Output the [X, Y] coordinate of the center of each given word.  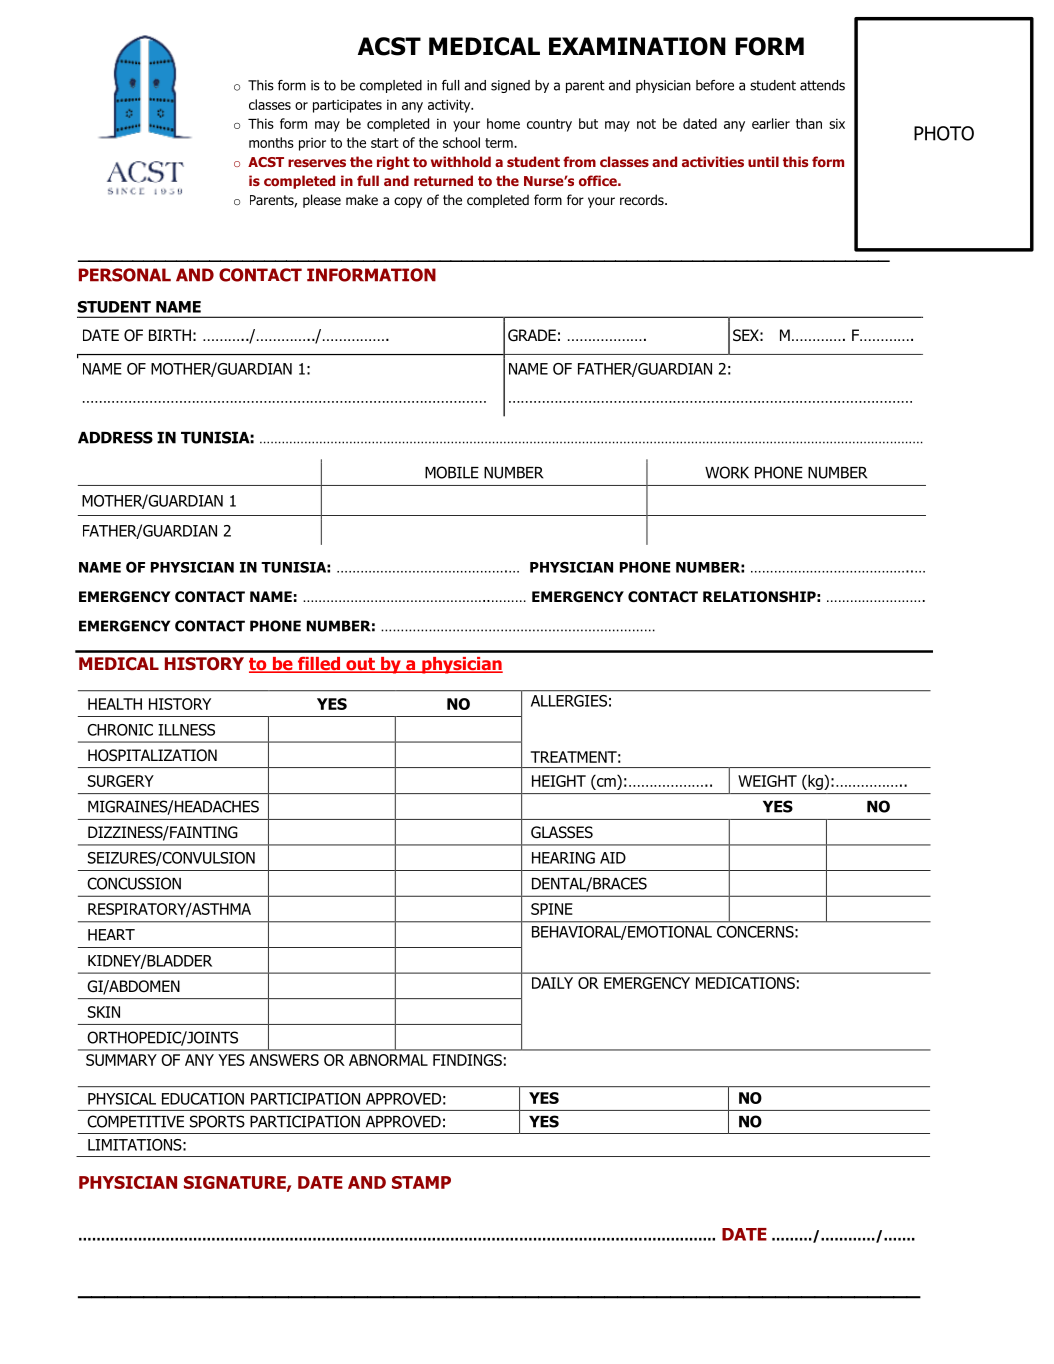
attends [822, 85]
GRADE [532, 335]
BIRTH [170, 335]
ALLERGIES [569, 701]
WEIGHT [767, 781]
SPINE [552, 909]
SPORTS [217, 1121]
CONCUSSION [134, 883]
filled [319, 665]
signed [510, 86]
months [271, 142]
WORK [727, 472]
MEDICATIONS [745, 983]
